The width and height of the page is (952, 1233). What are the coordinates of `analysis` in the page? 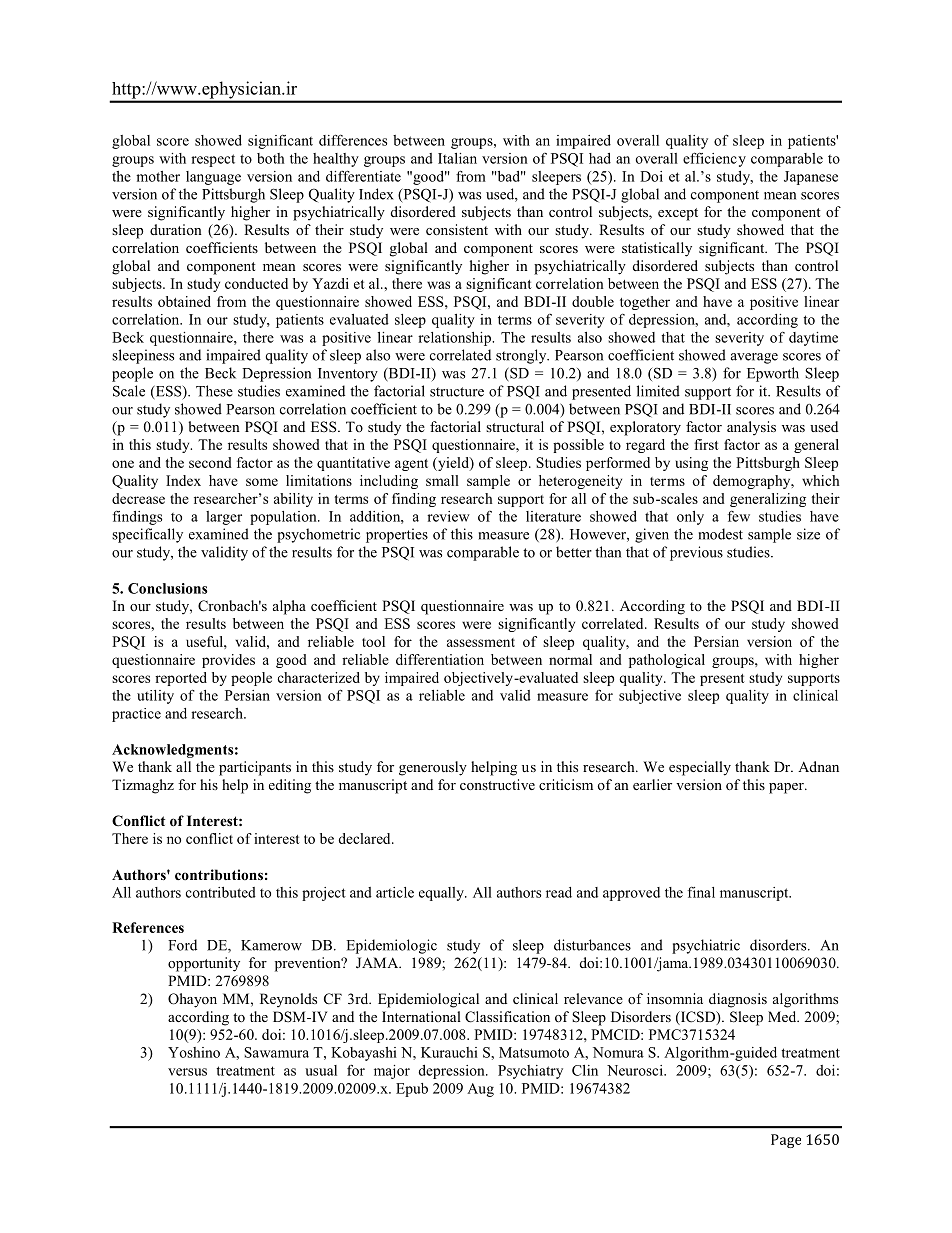 It's located at (751, 428).
